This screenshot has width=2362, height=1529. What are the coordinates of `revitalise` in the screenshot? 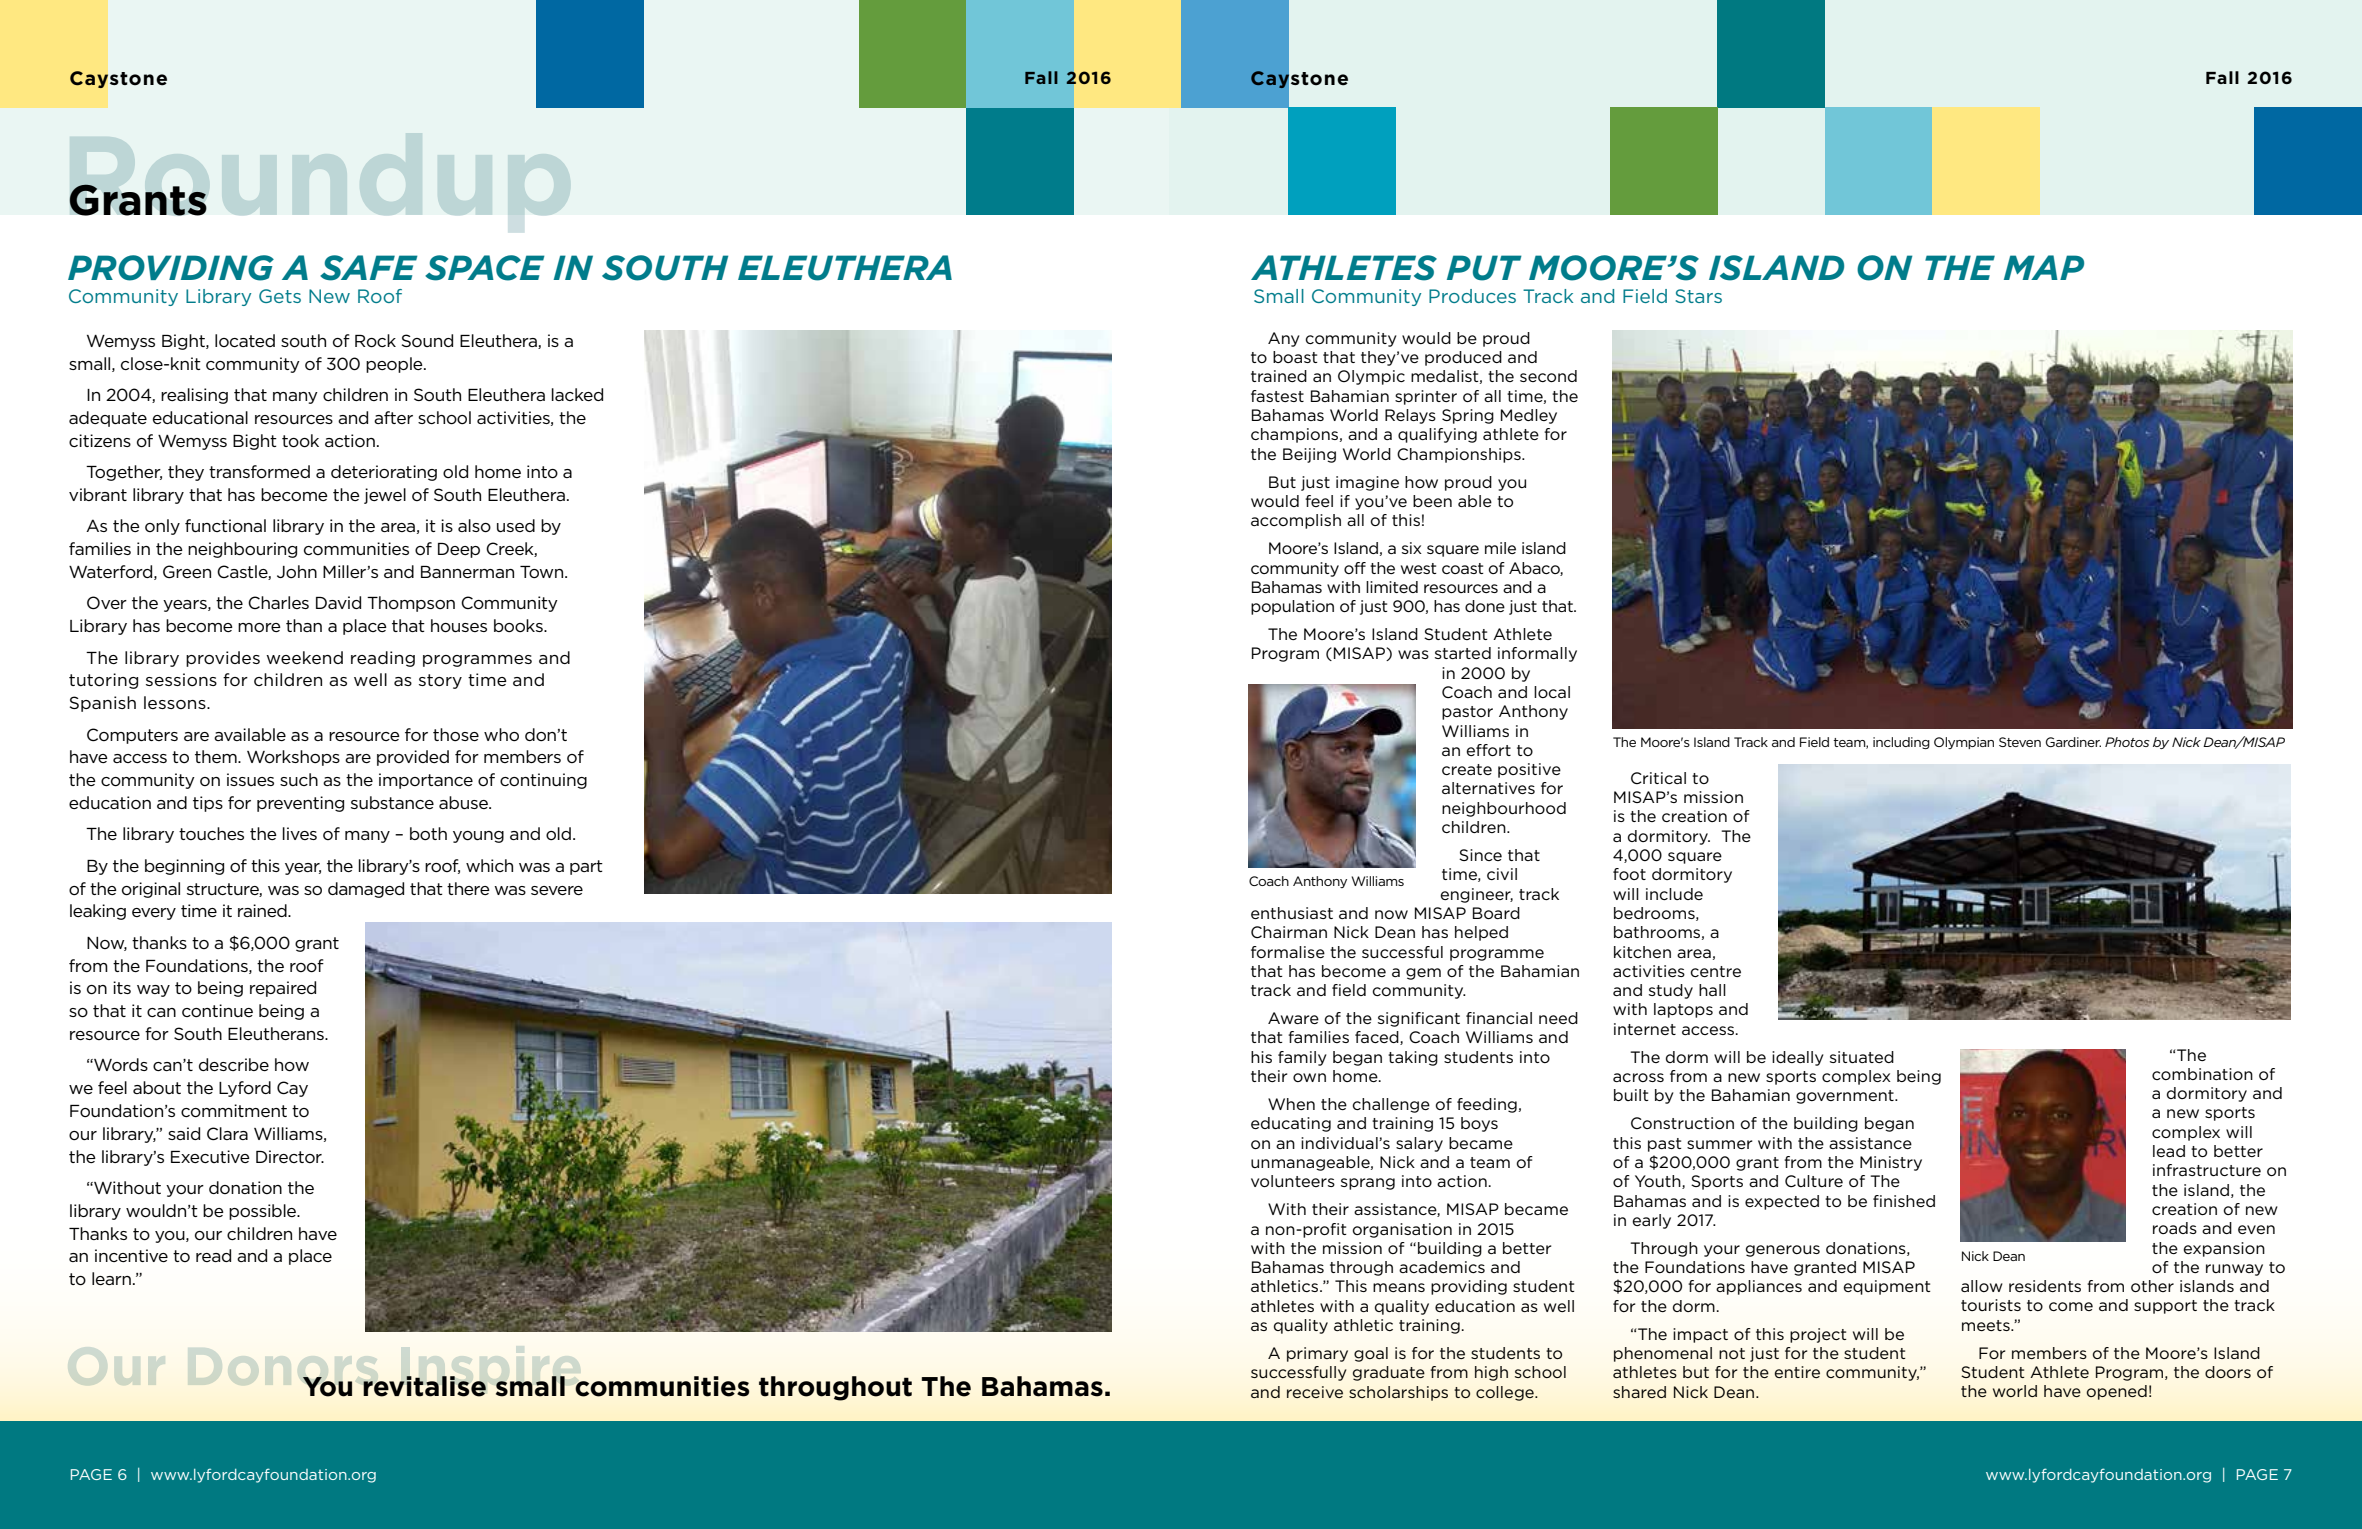 It's located at (424, 1386).
